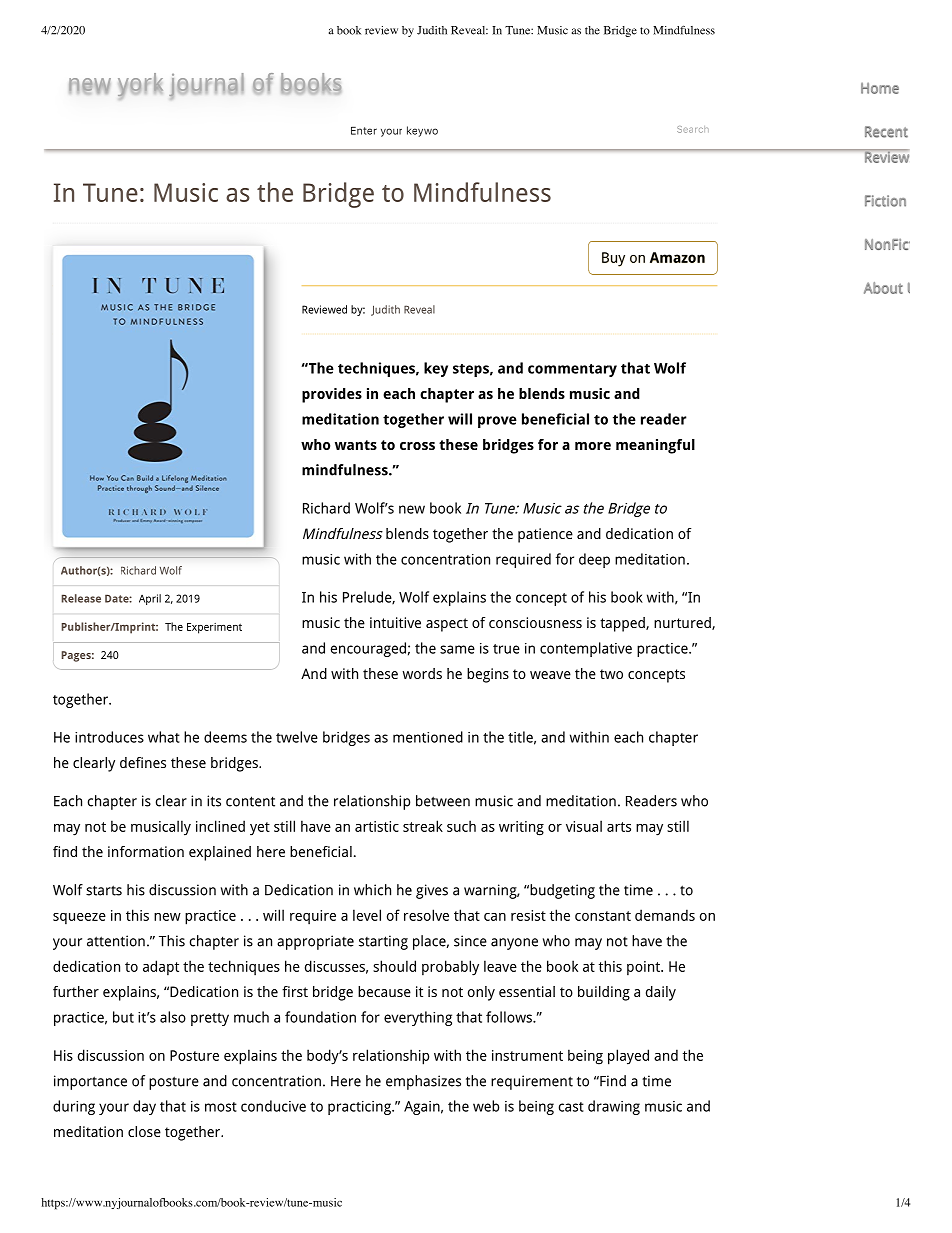 The height and width of the image is (1233, 952). Describe the element at coordinates (683, 623) in the image. I see `nurtured` at that location.
